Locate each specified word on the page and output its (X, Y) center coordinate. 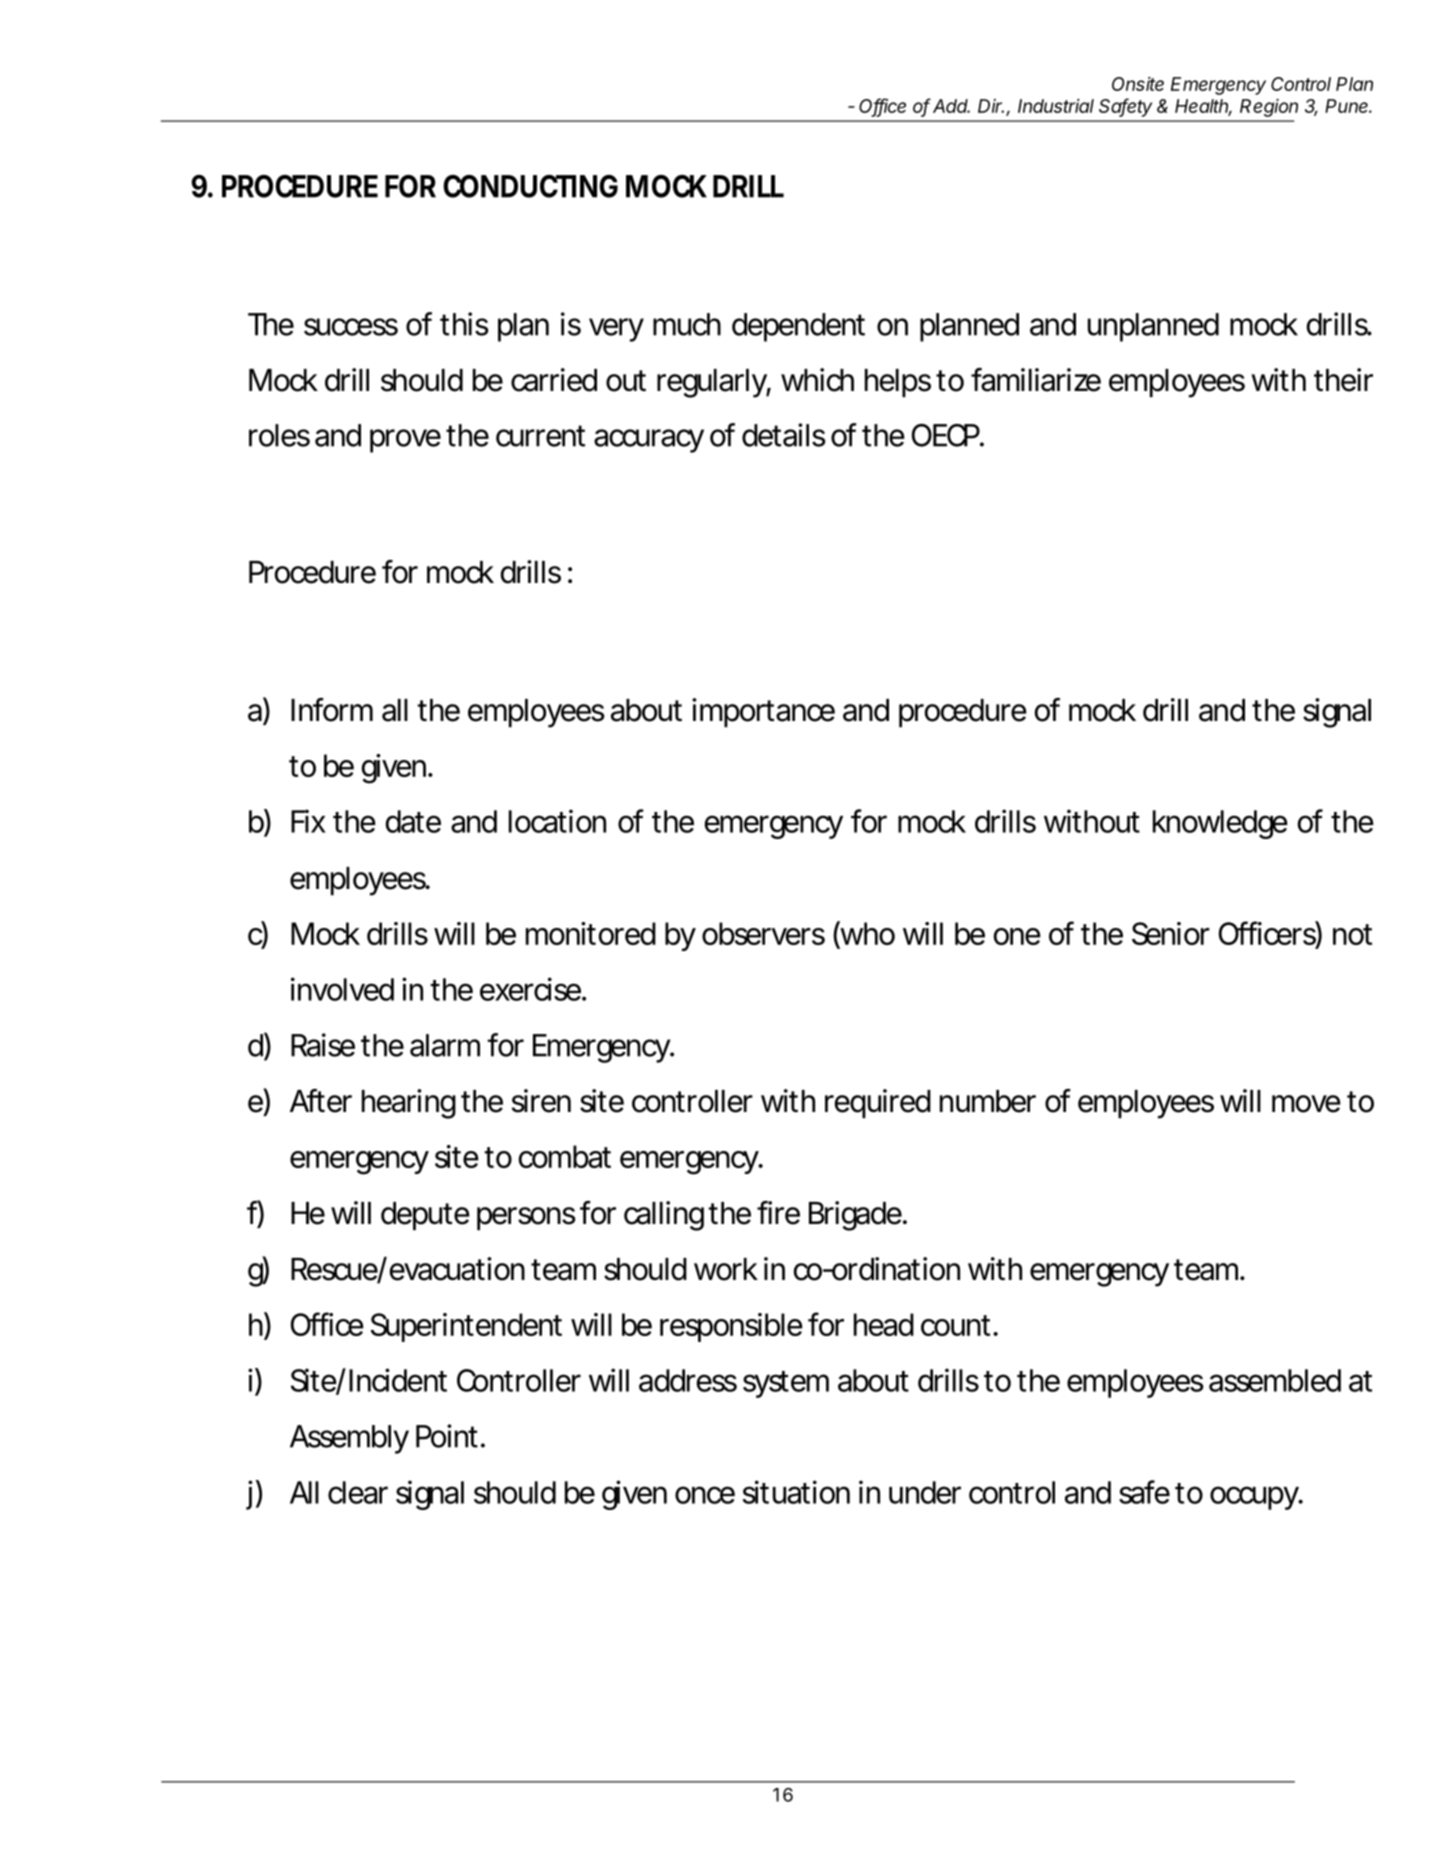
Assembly (349, 1439)
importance (763, 713)
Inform (332, 710)
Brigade (857, 1216)
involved (342, 989)
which (817, 380)
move (1306, 1104)
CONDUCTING (530, 186)
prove (405, 441)
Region (1269, 108)
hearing (409, 1104)
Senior (1171, 933)
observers (763, 933)
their (1343, 380)
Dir (991, 106)
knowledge (1220, 824)
